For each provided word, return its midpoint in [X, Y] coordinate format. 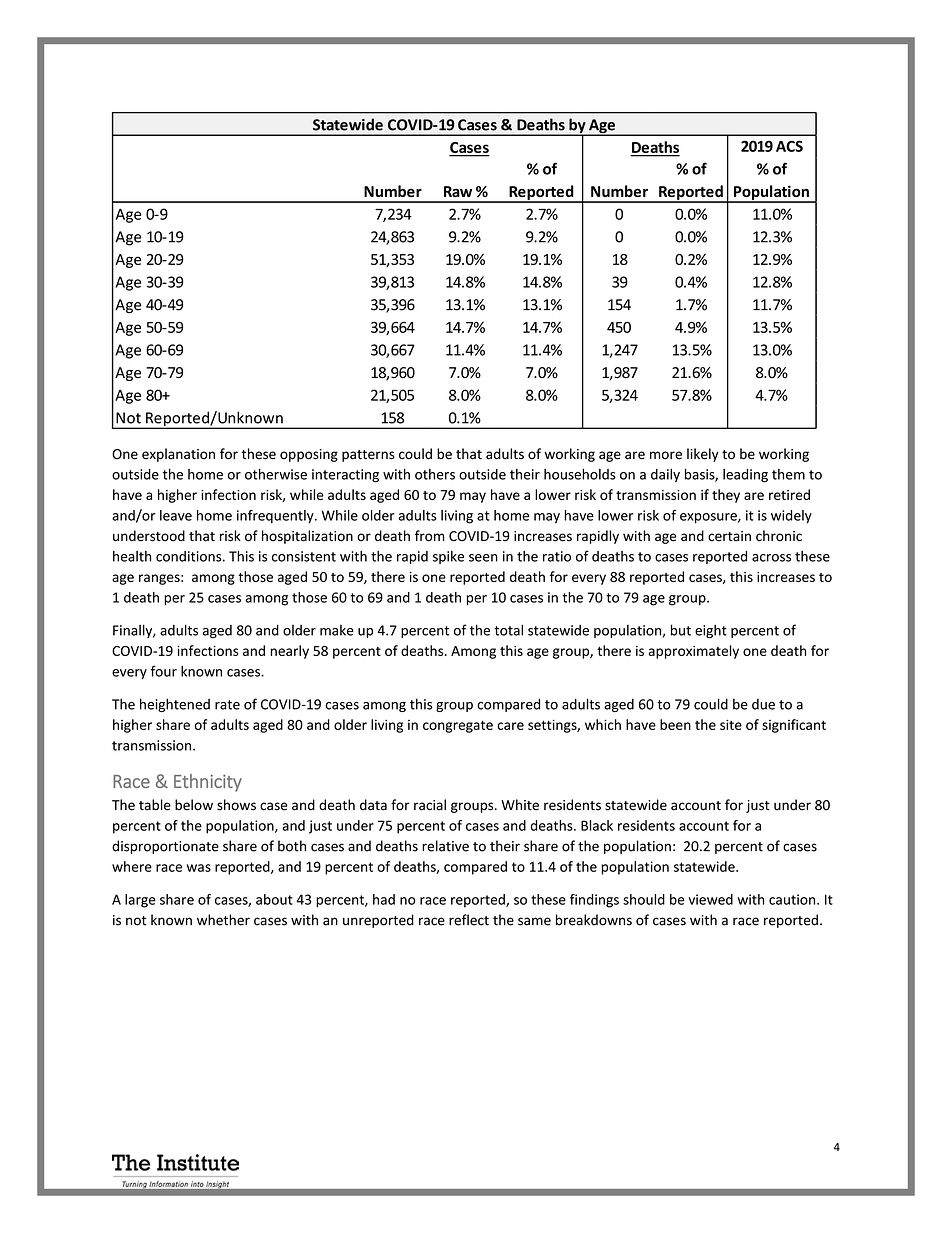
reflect [469, 920]
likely [703, 455]
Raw [458, 191]
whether [223, 920]
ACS [789, 146]
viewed [710, 899]
